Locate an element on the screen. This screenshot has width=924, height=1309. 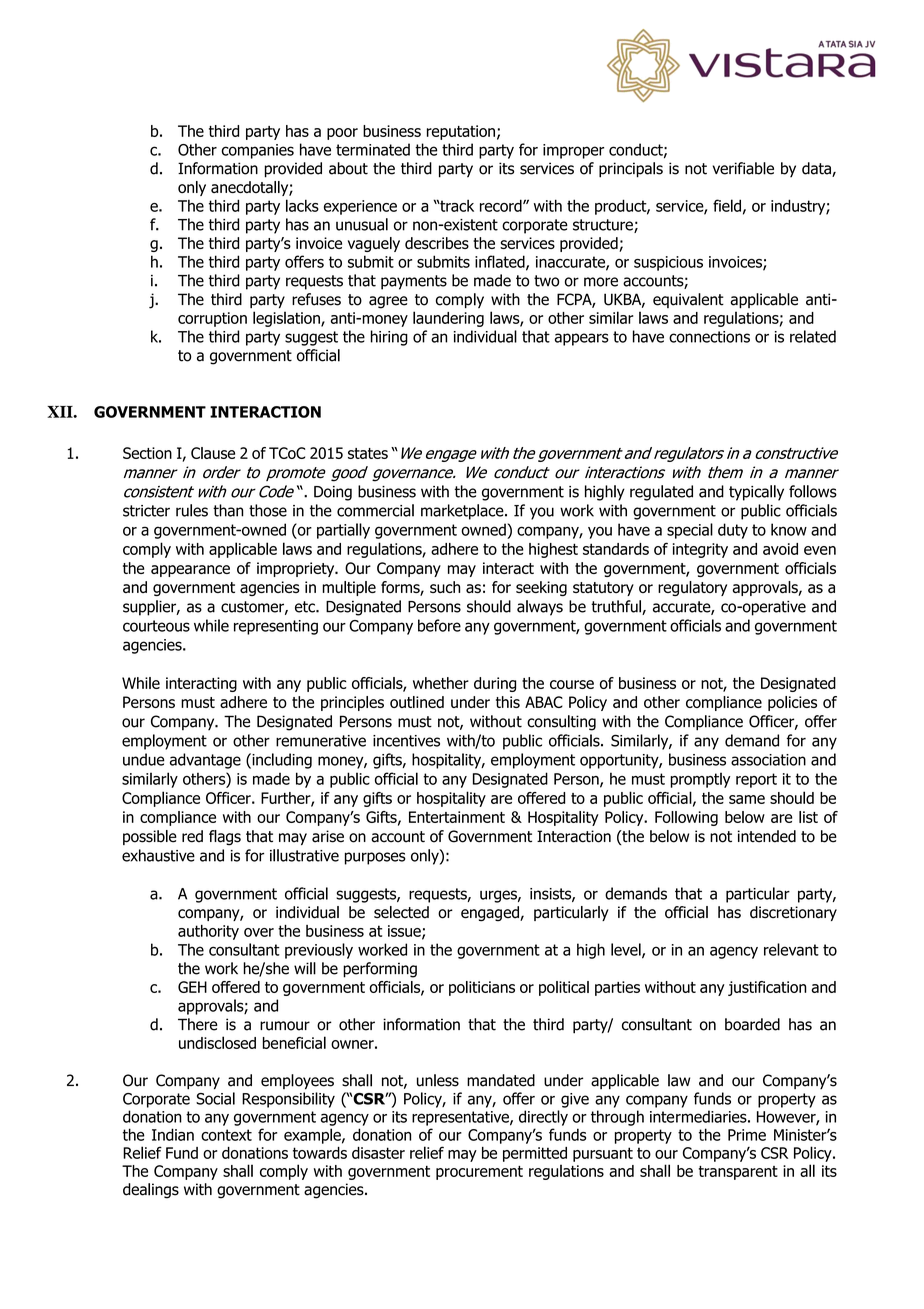
companies is located at coordinates (257, 151).
